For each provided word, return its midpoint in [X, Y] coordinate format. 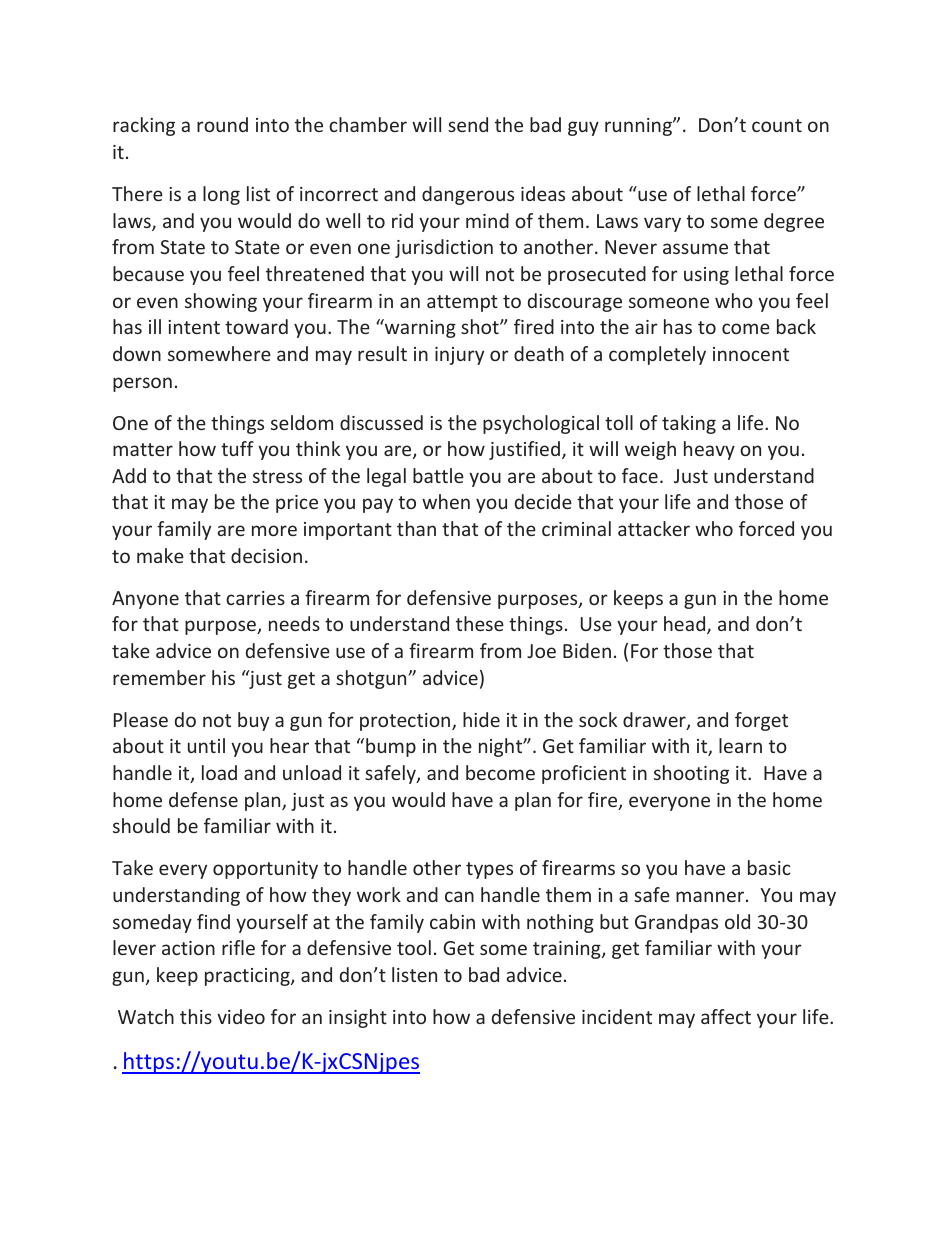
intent [194, 327]
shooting [691, 774]
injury [459, 356]
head [686, 625]
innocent [751, 354]
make [160, 555]
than [416, 528]
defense [203, 799]
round [222, 124]
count [777, 125]
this [196, 1016]
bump [391, 747]
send [468, 124]
